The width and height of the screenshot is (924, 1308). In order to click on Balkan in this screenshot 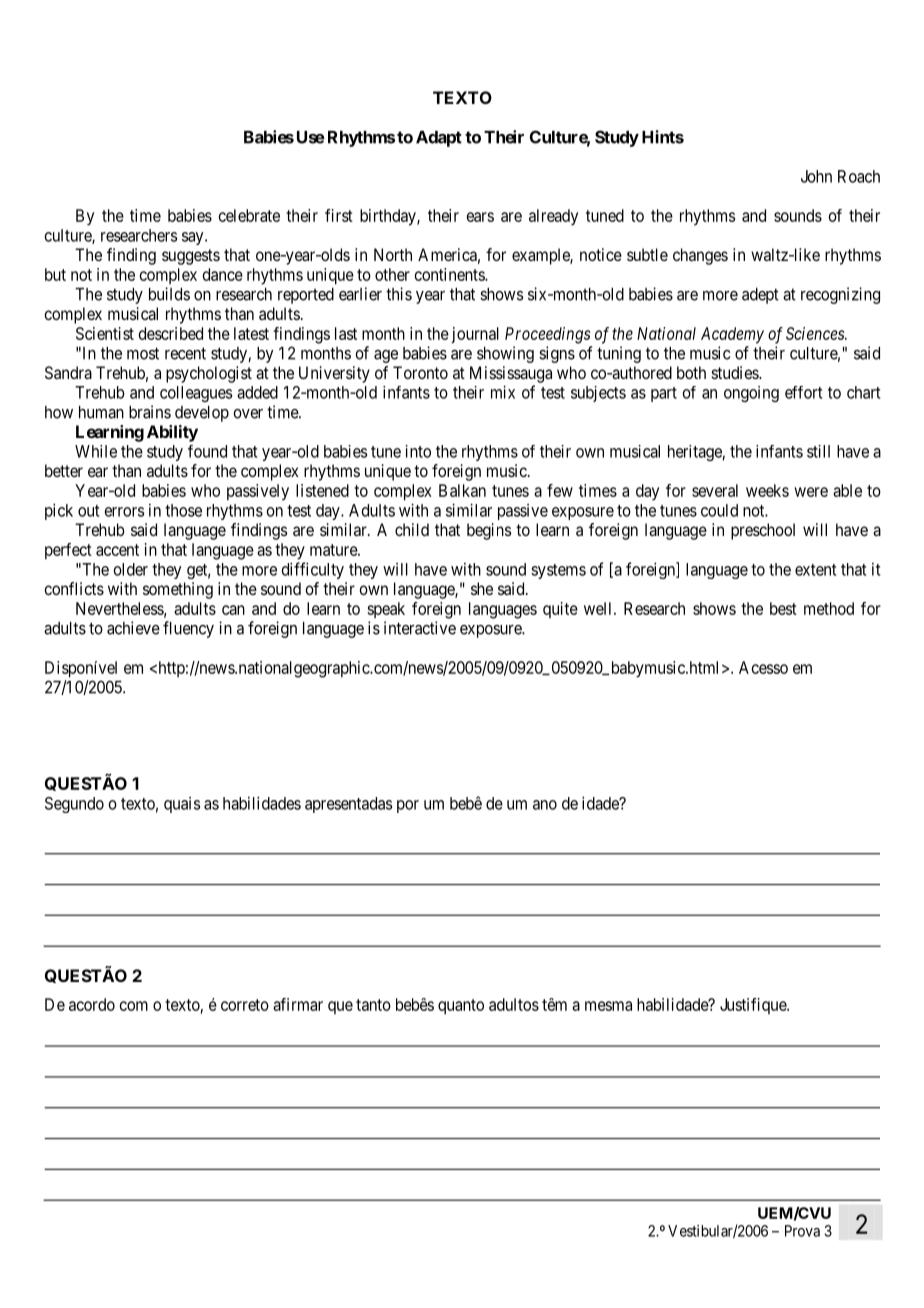, I will do `click(462, 490)`.
